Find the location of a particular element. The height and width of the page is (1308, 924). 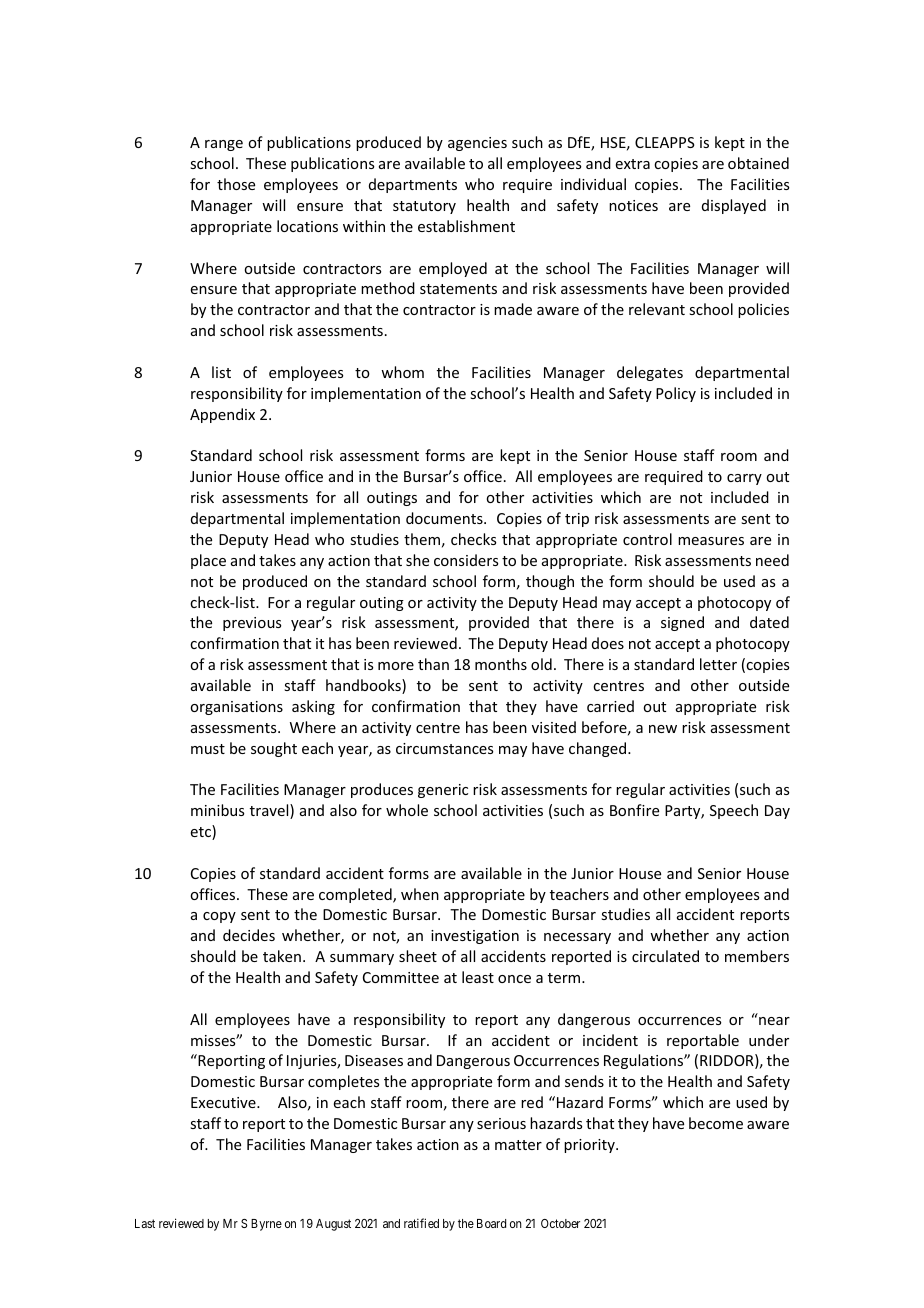

letter is located at coordinates (718, 664).
